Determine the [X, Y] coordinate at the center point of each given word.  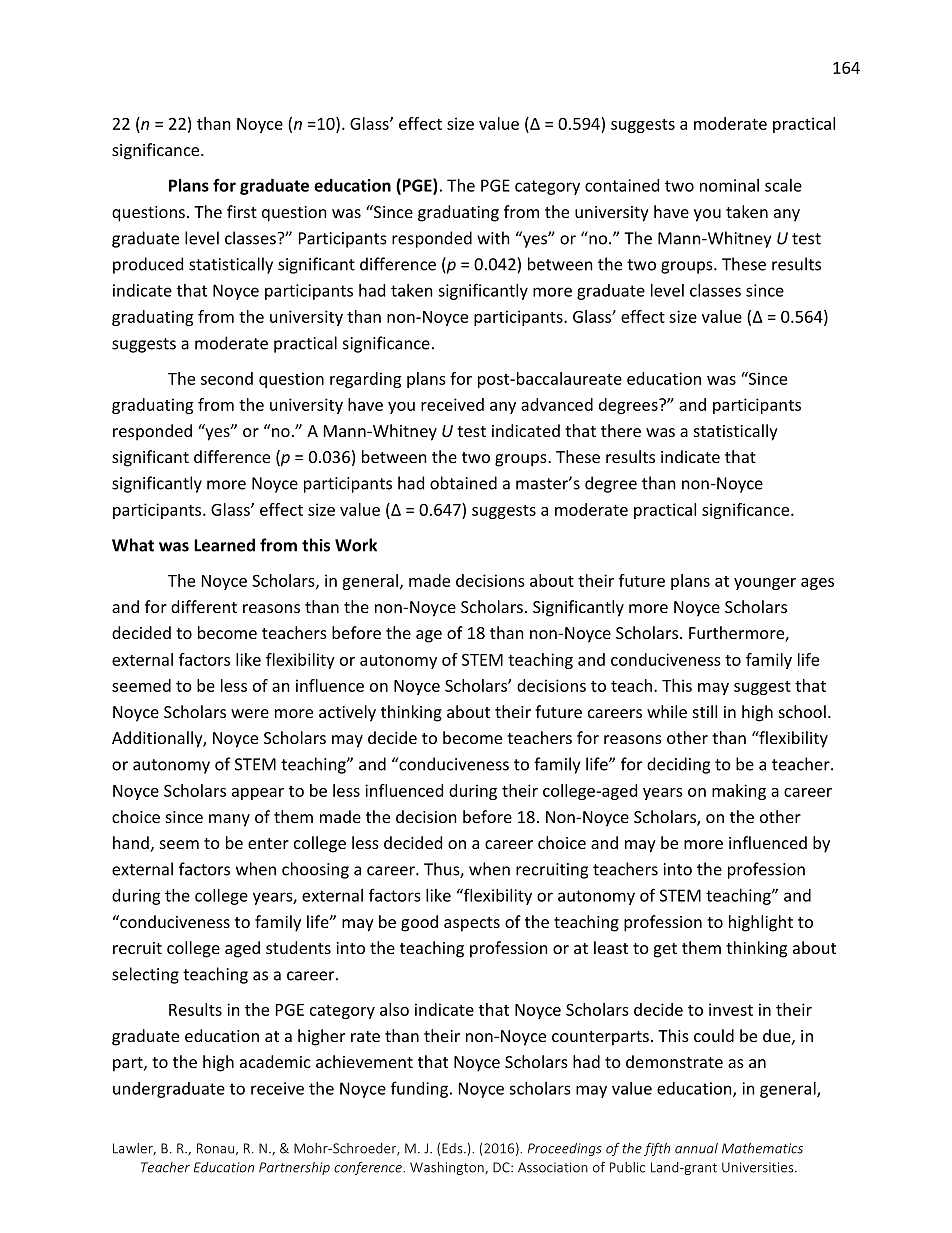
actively [347, 713]
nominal [729, 185]
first [242, 211]
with [493, 238]
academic [275, 1061]
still [705, 711]
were [250, 713]
